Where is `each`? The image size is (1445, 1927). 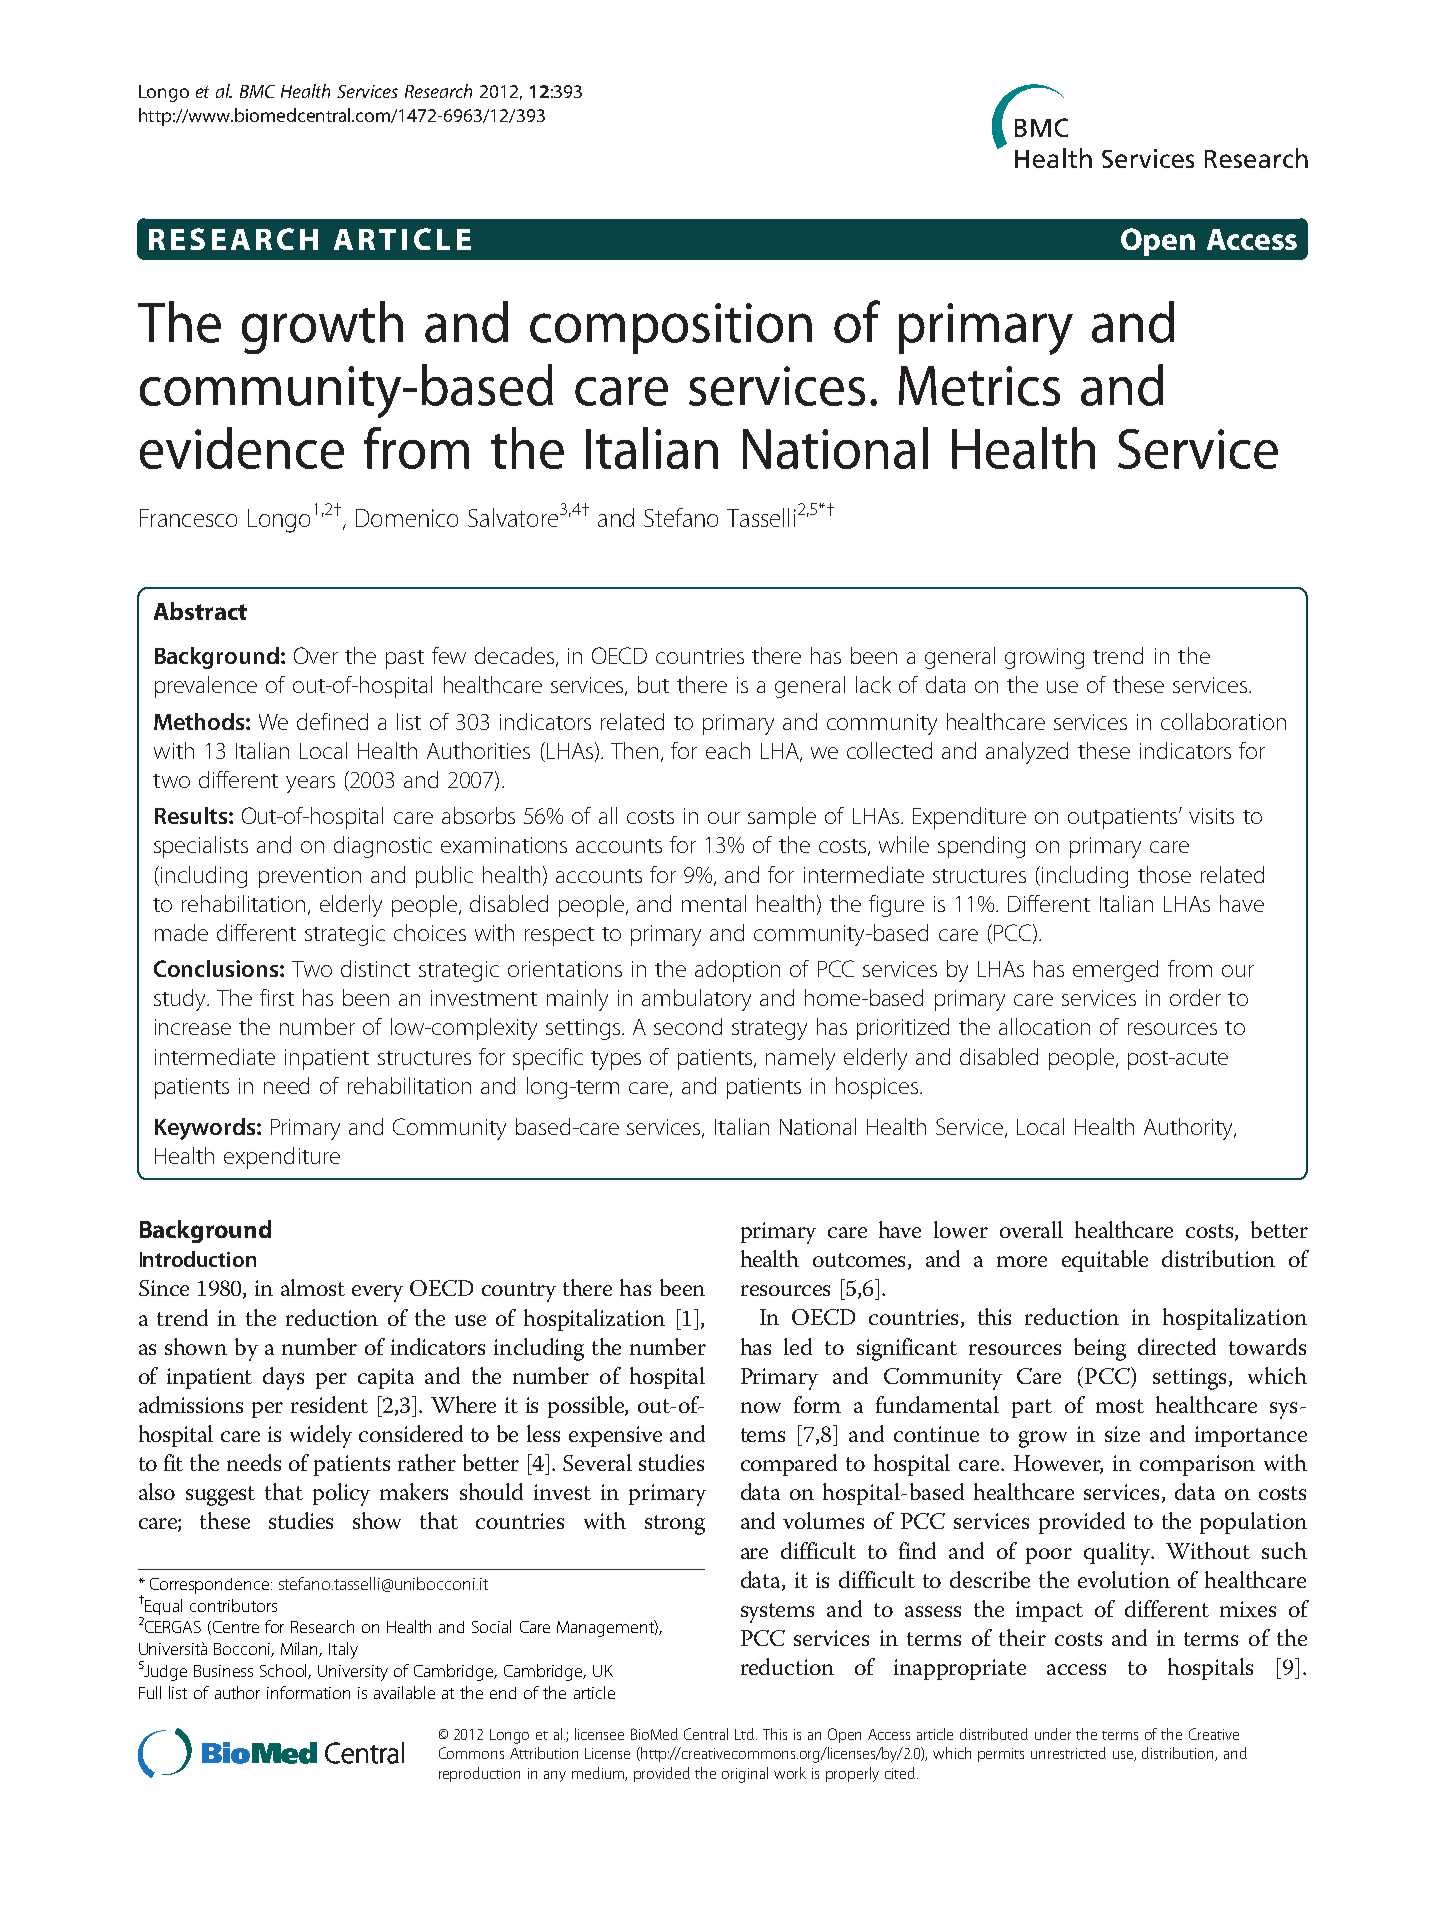
each is located at coordinates (728, 750).
